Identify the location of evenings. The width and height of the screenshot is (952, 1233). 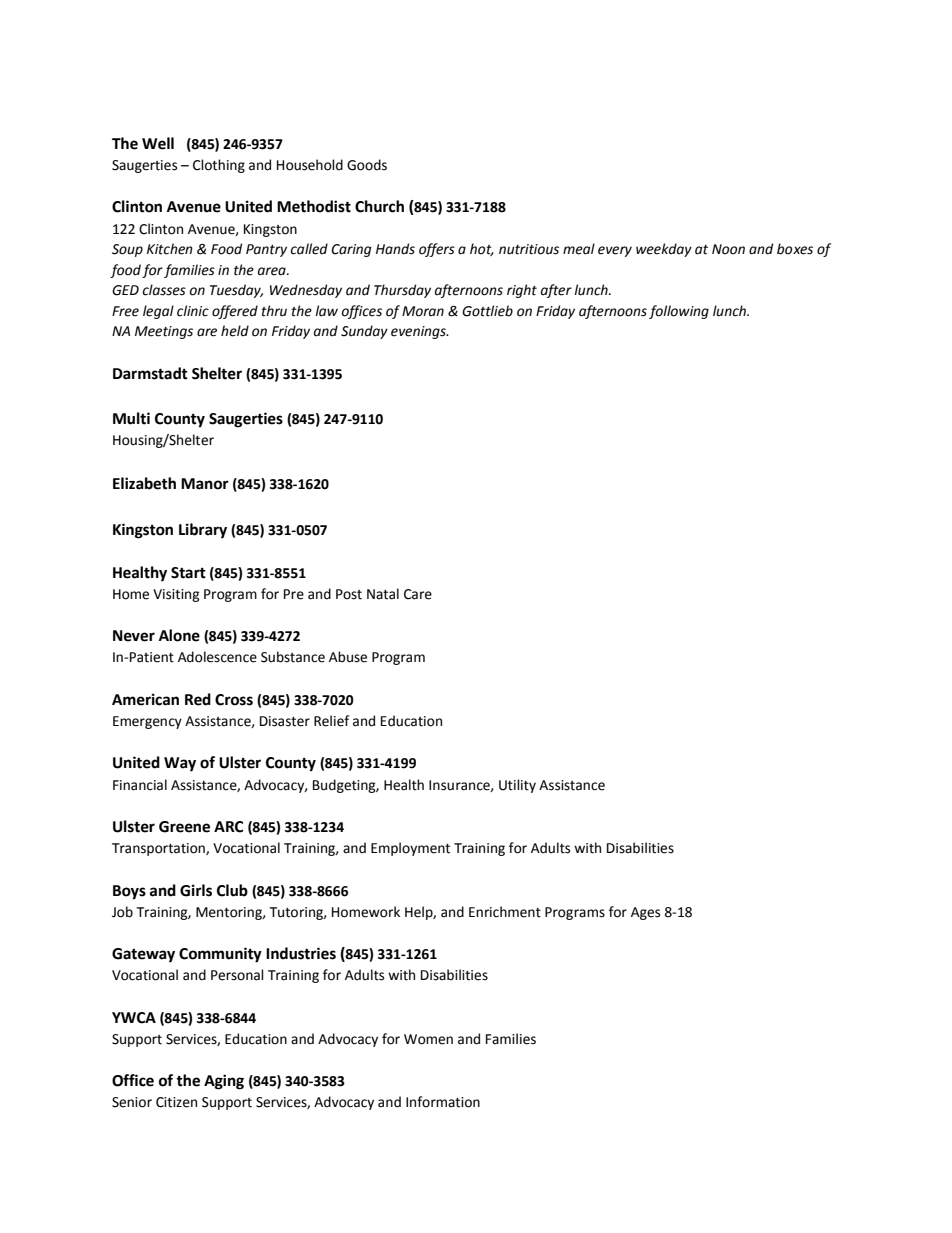
(419, 332).
